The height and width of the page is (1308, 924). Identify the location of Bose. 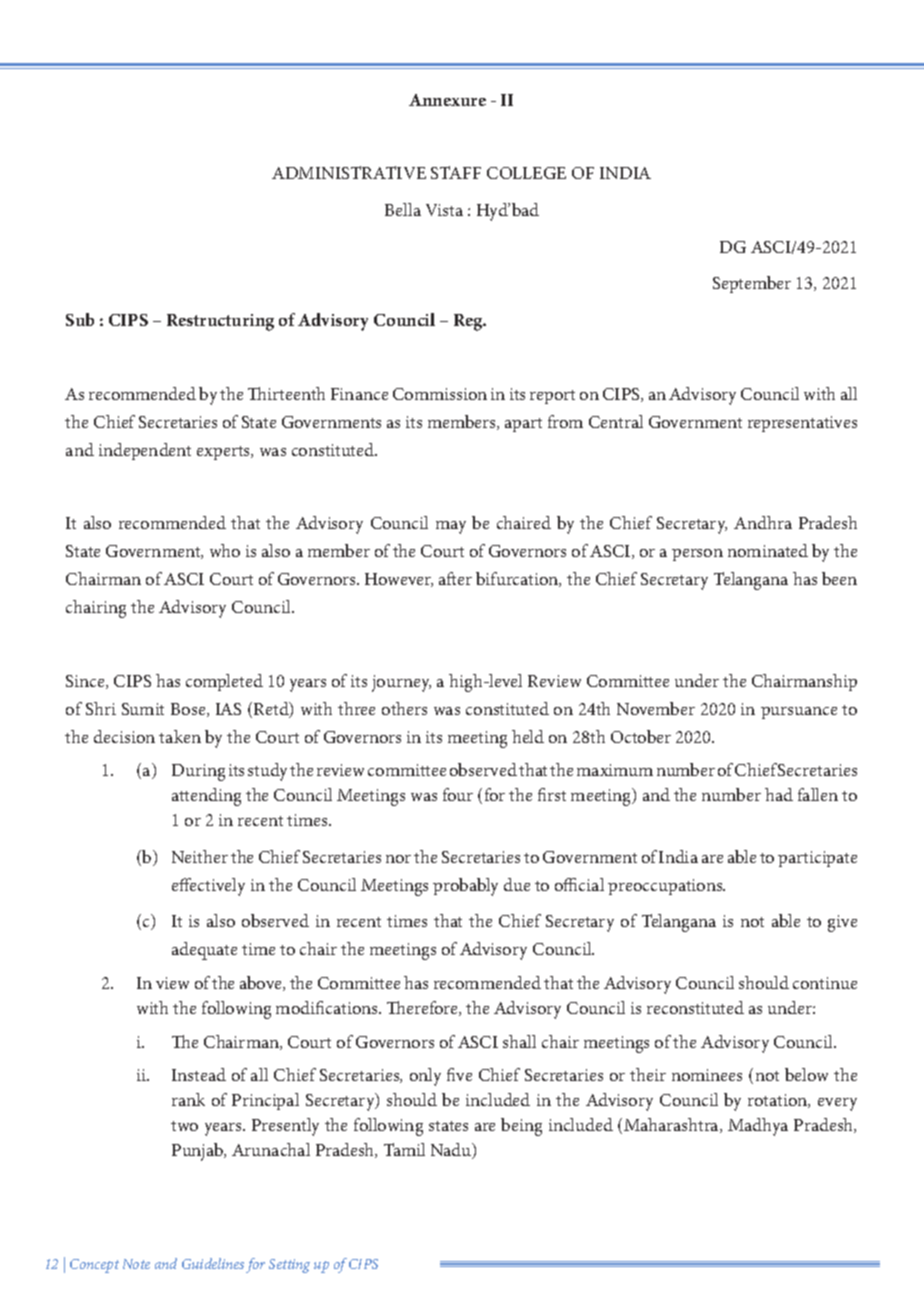
(189, 710).
